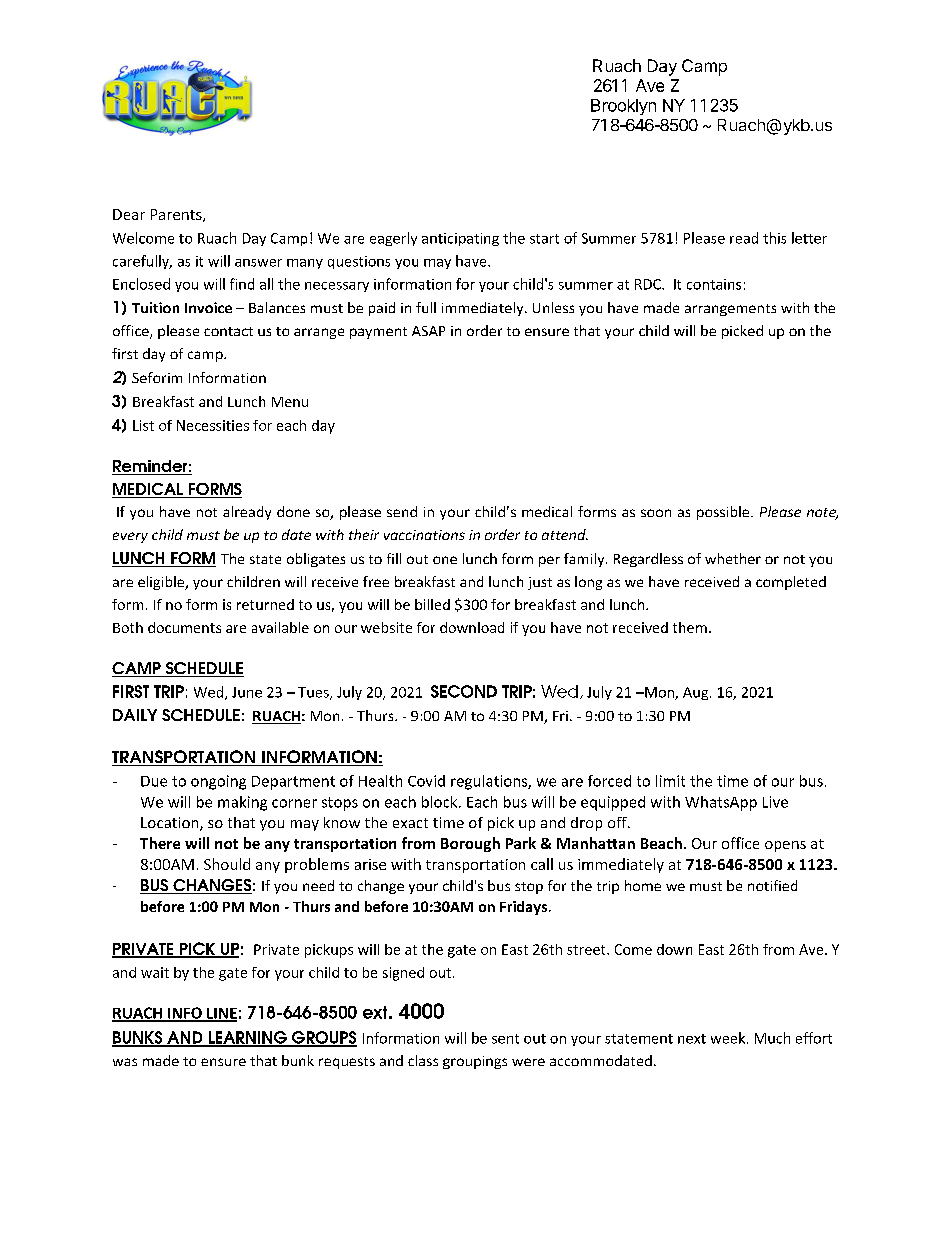 Image resolution: width=952 pixels, height=1233 pixels. I want to click on SECOND, so click(464, 691).
